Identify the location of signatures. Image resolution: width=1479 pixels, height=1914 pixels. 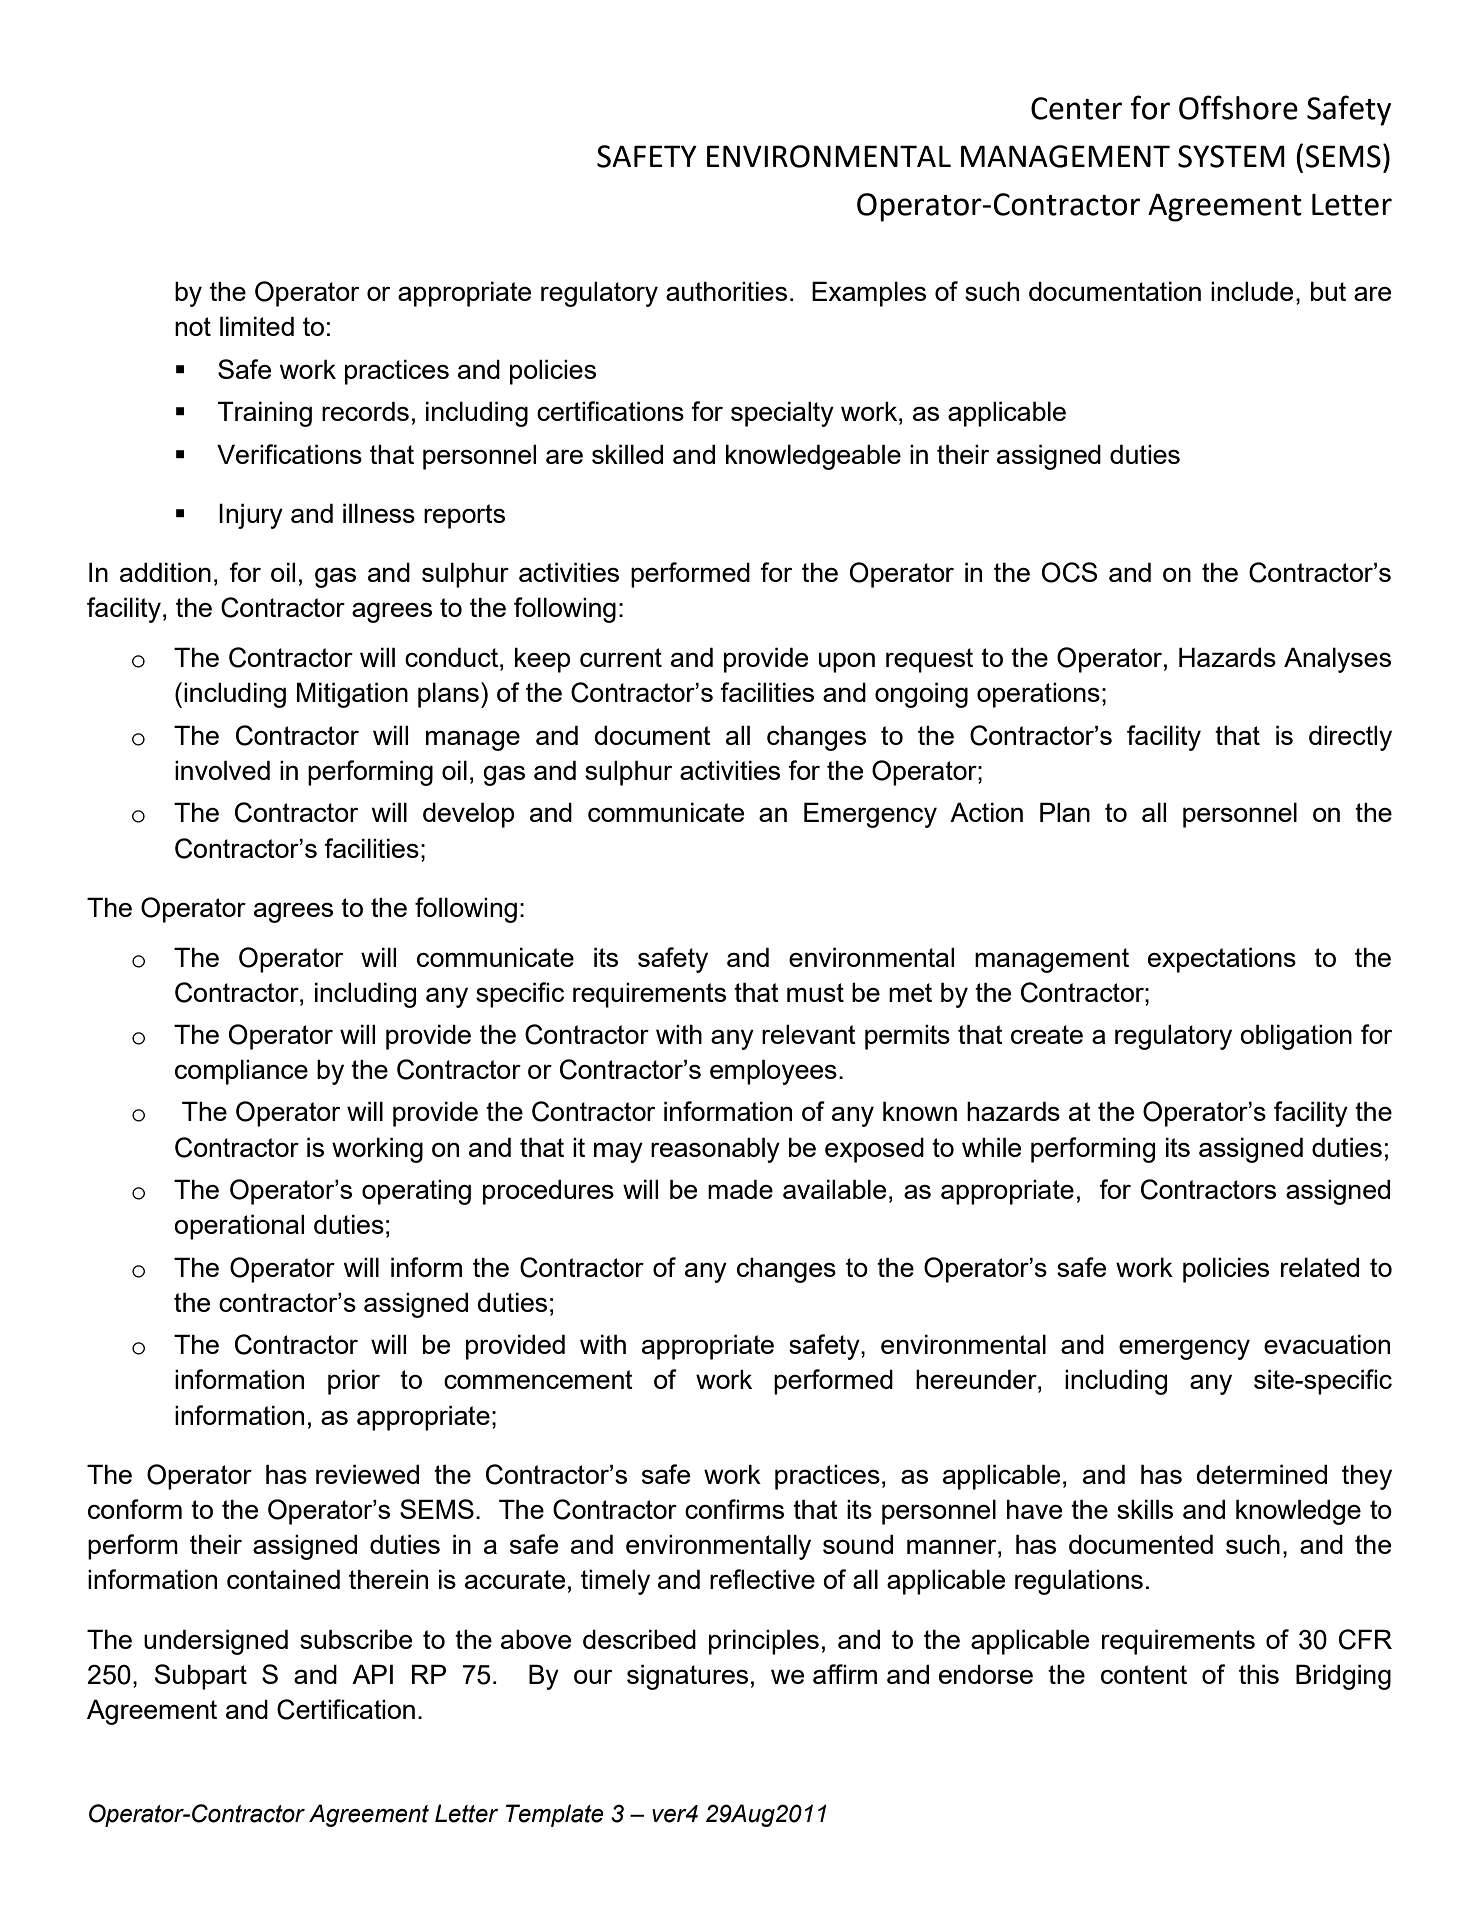
(687, 1677).
